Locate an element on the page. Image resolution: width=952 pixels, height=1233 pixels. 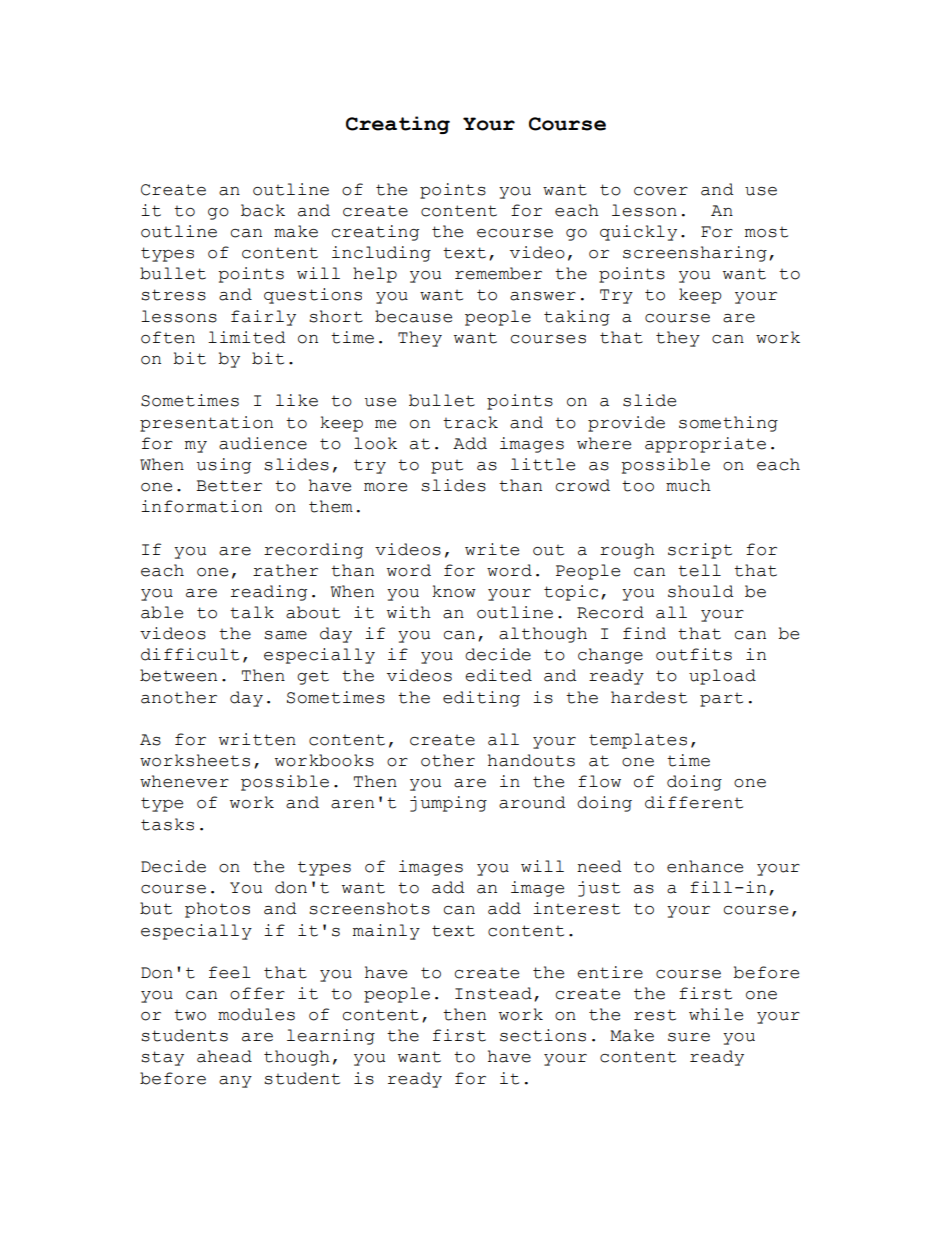
written is located at coordinates (257, 739).
